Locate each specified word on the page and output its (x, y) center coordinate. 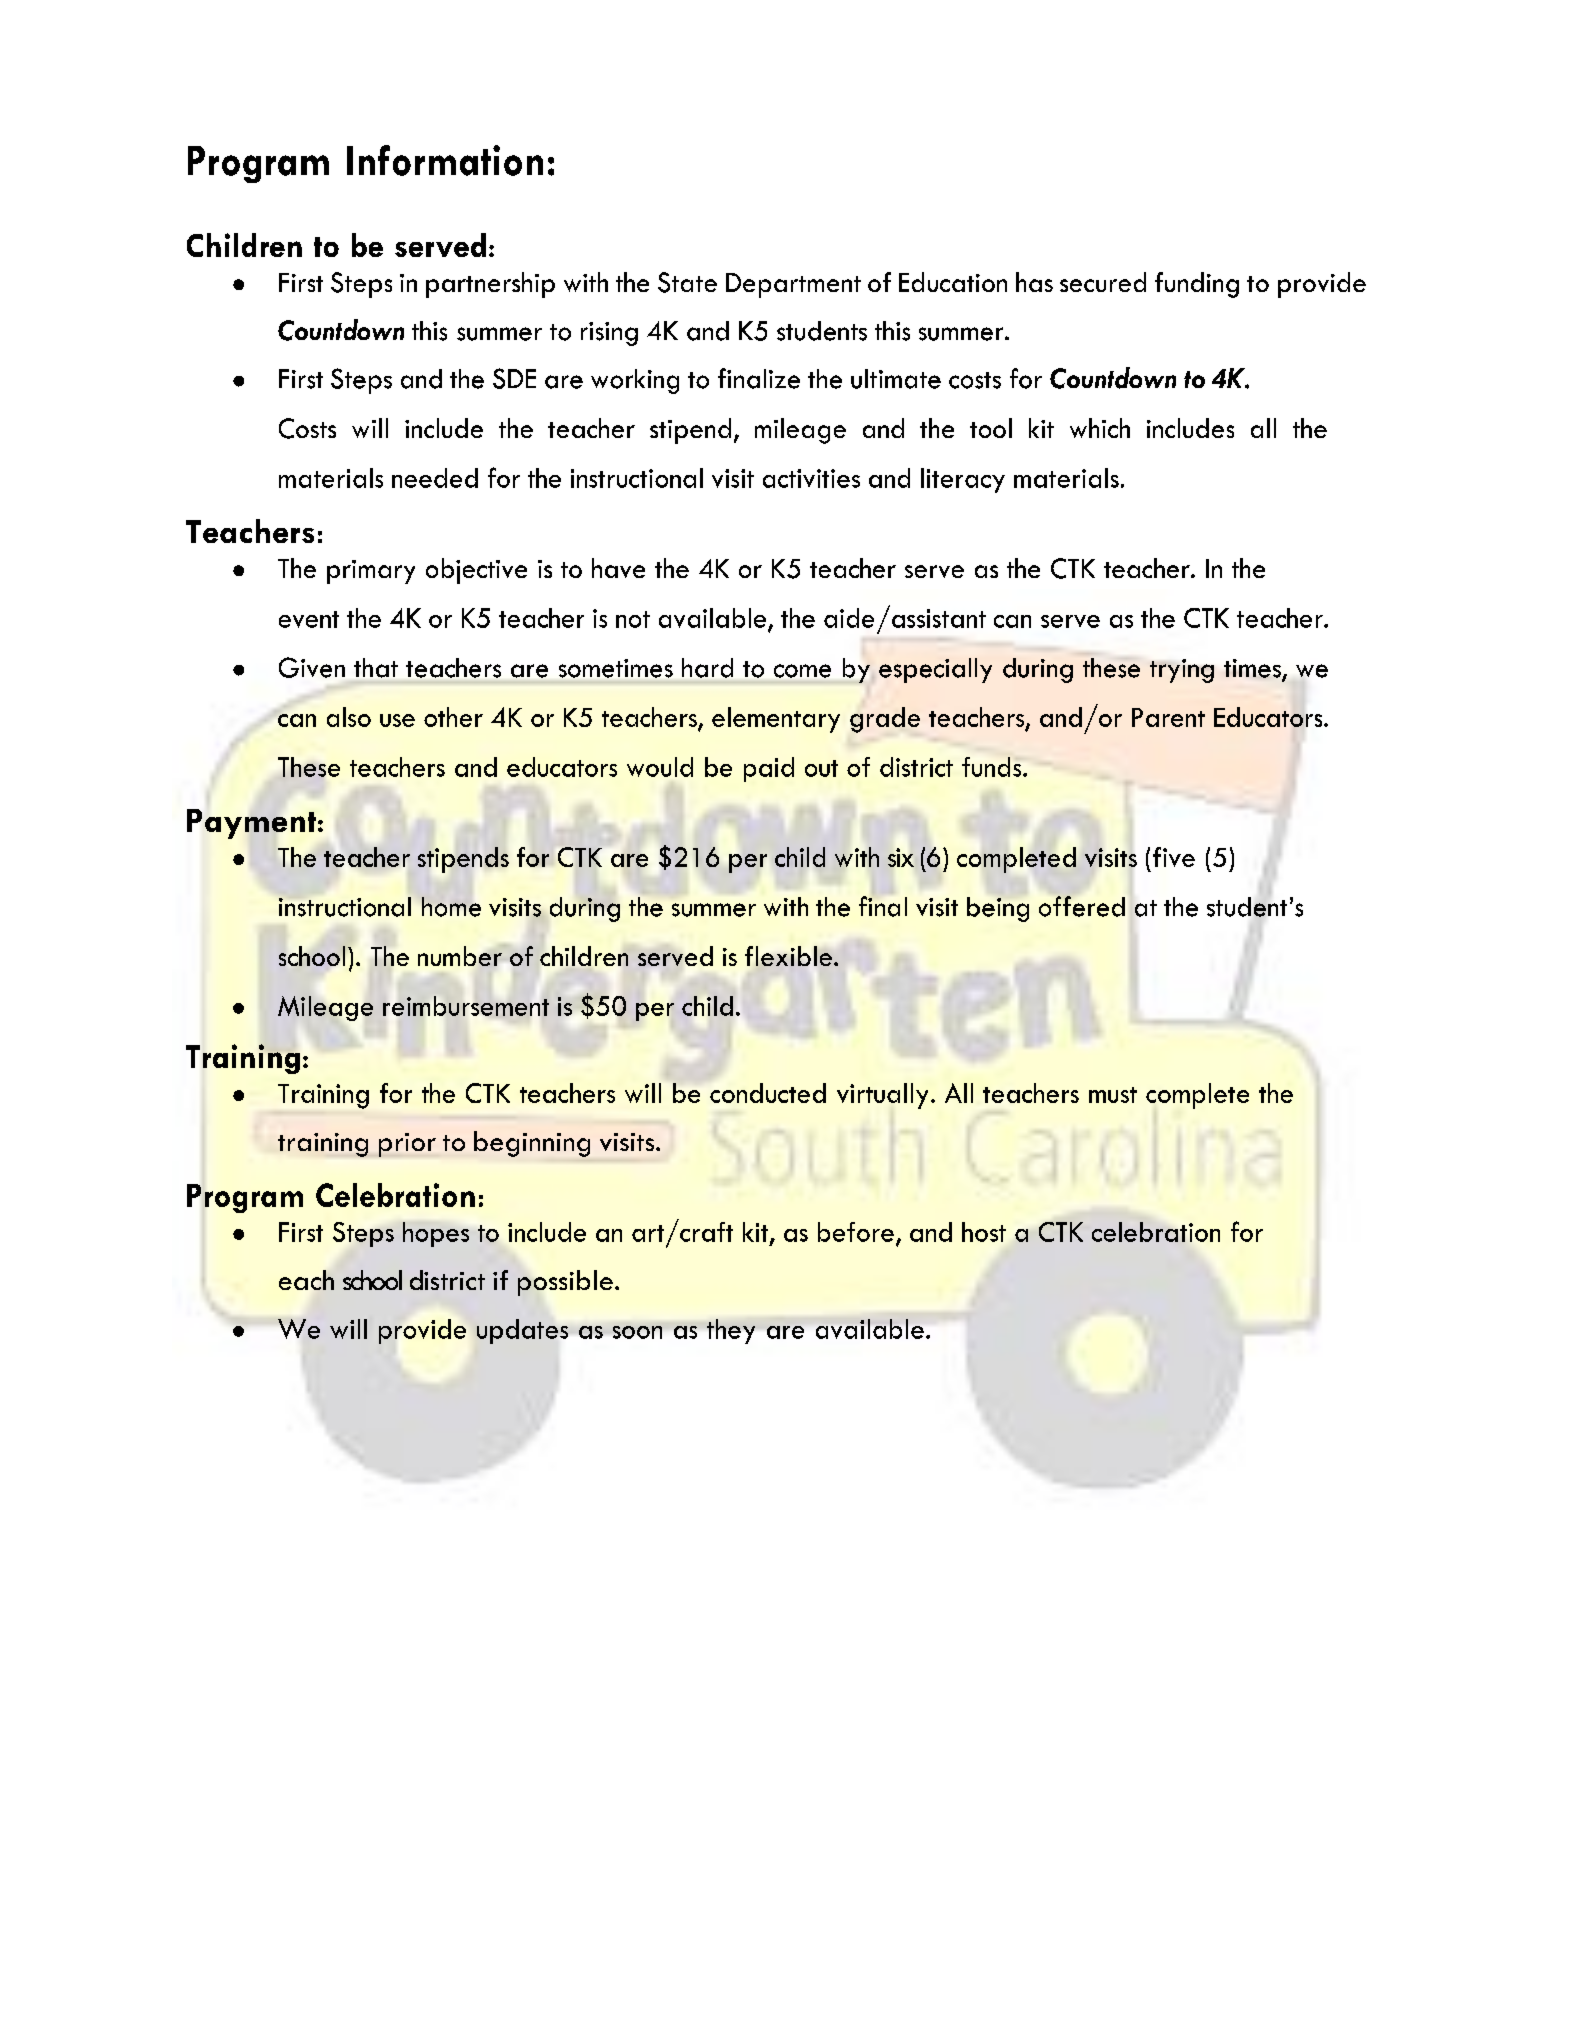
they (731, 1331)
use (397, 720)
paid (769, 769)
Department (793, 285)
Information (445, 160)
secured (1103, 282)
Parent (1168, 717)
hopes (436, 1234)
